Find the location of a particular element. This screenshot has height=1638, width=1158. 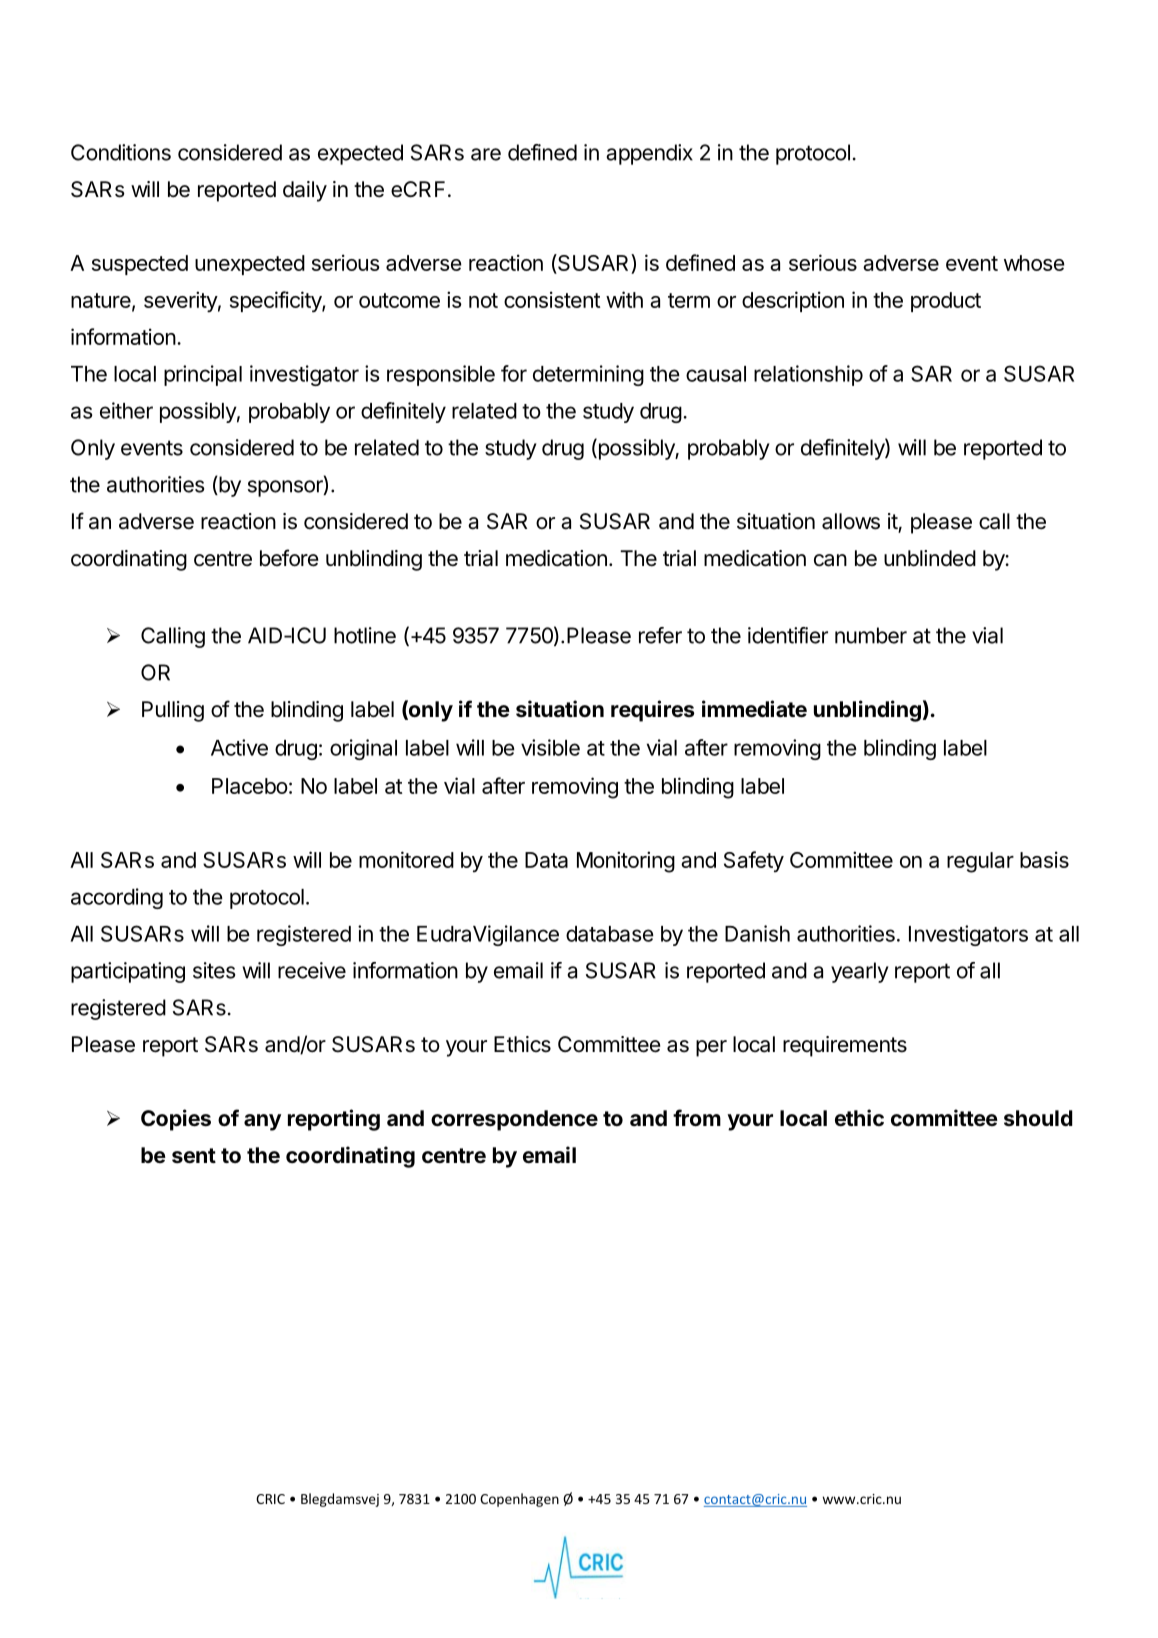

correspondence is located at coordinates (514, 1120).
